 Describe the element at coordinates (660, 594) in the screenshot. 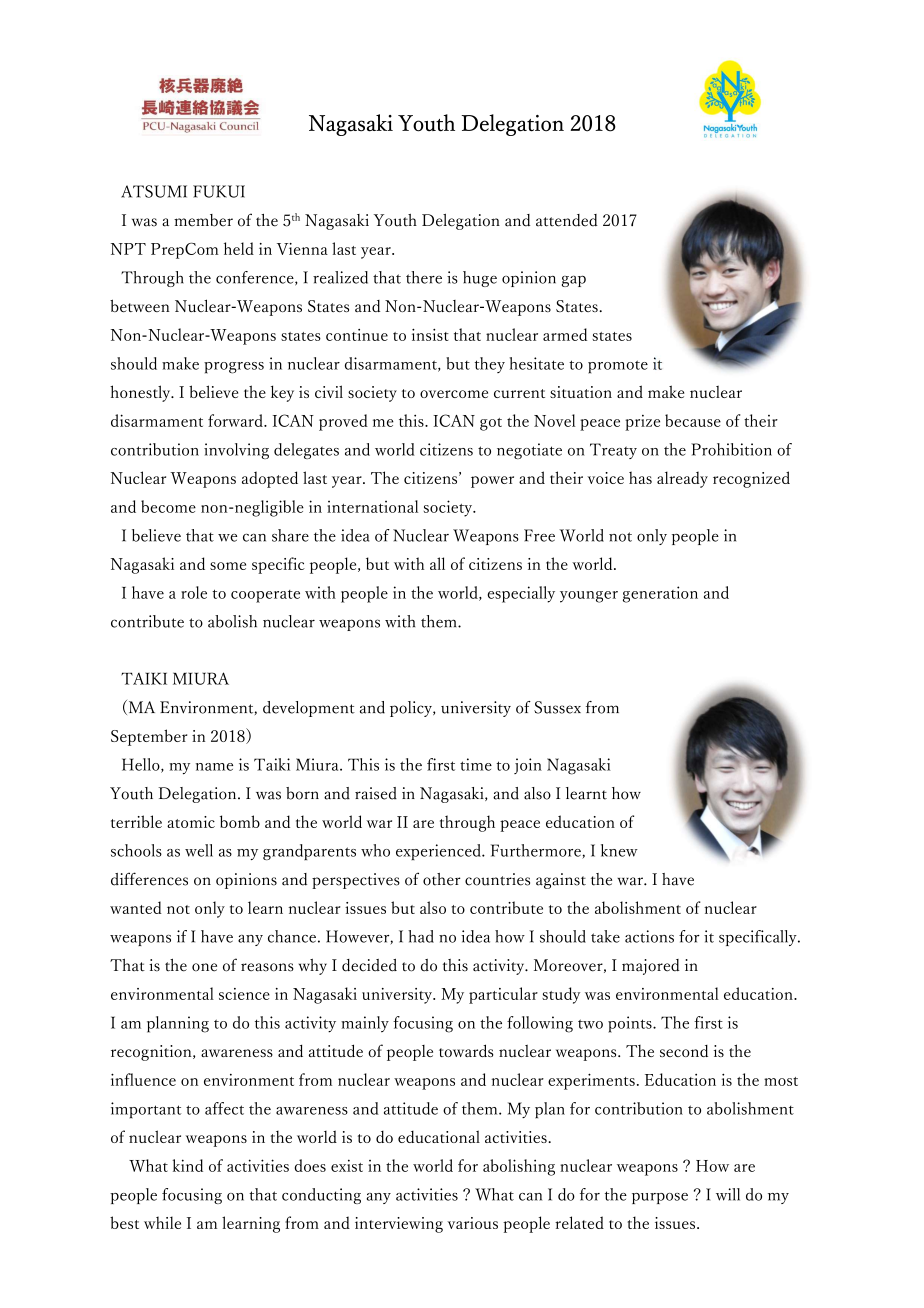

I see `generation` at that location.
